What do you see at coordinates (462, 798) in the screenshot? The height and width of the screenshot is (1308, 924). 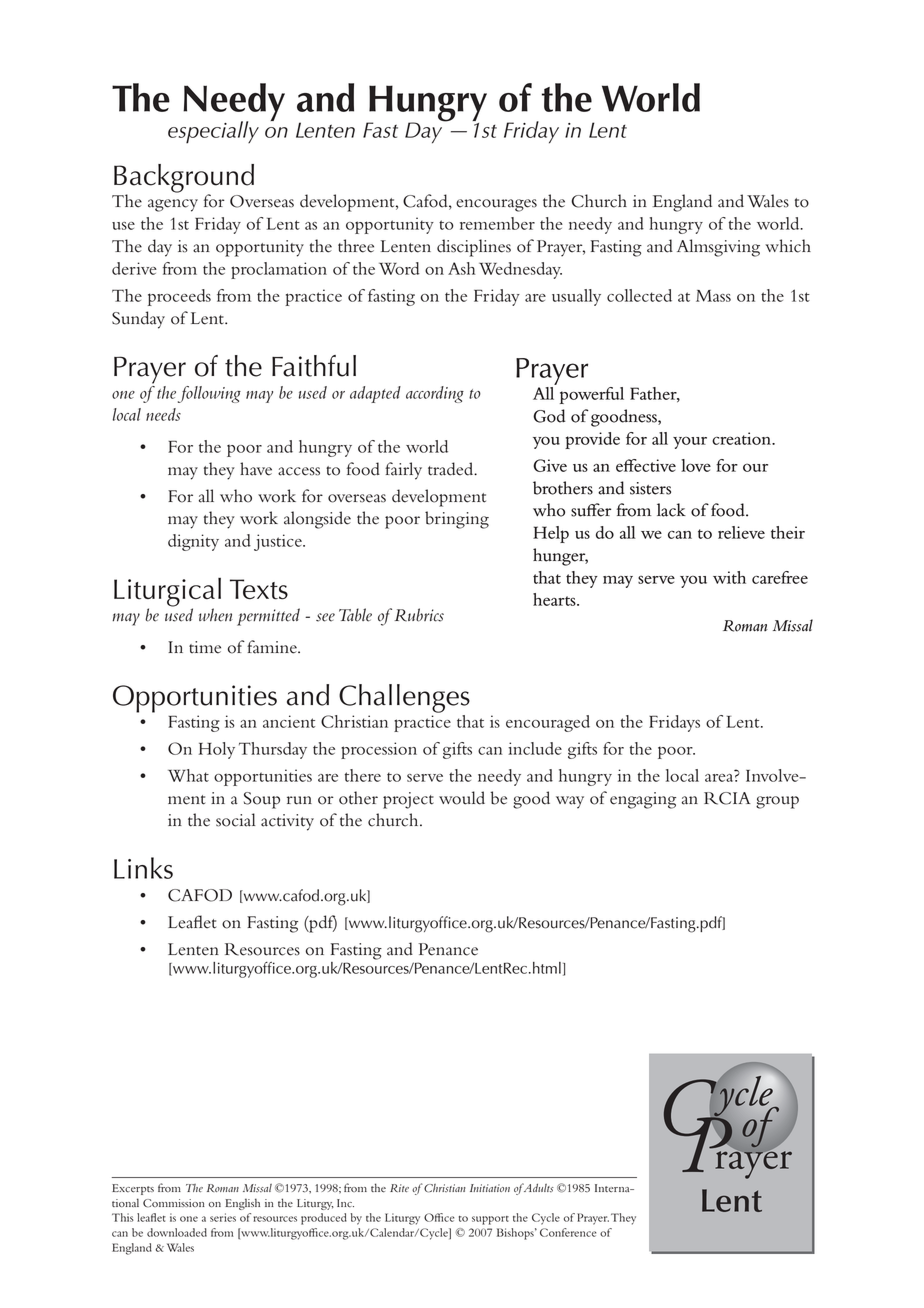 I see `would` at bounding box center [462, 798].
